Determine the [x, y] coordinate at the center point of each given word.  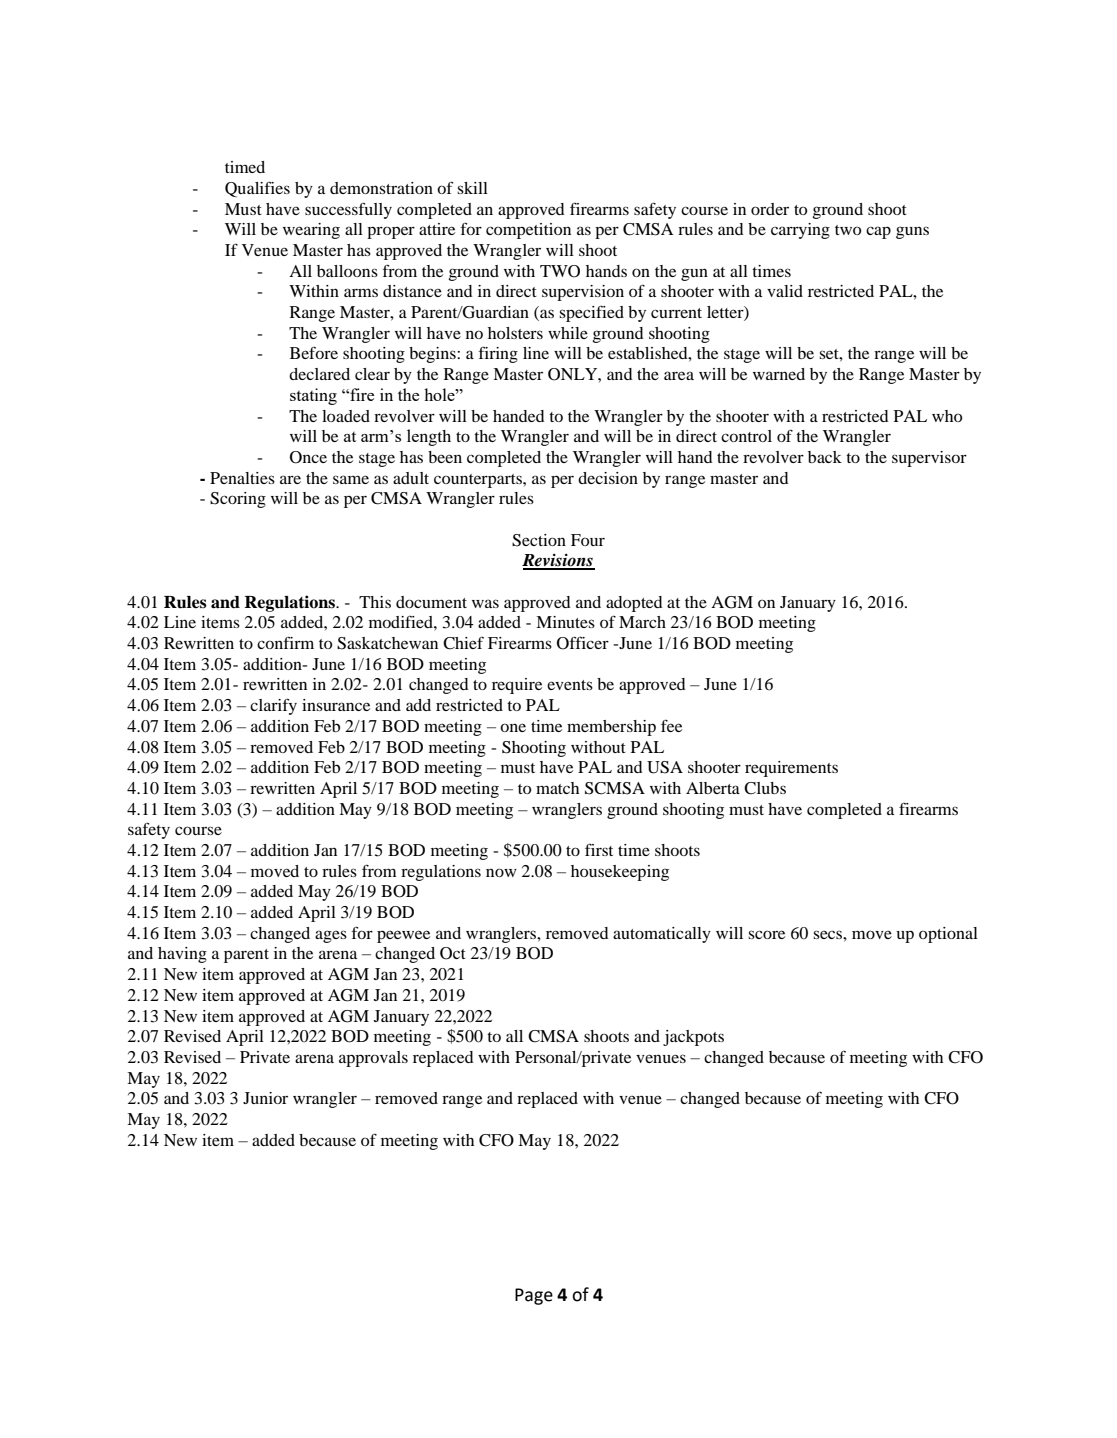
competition [528, 231]
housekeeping [620, 873]
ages [331, 936]
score [766, 934]
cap [878, 232]
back [825, 457]
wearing [311, 231]
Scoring [238, 500]
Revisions [558, 561]
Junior [265, 1098]
